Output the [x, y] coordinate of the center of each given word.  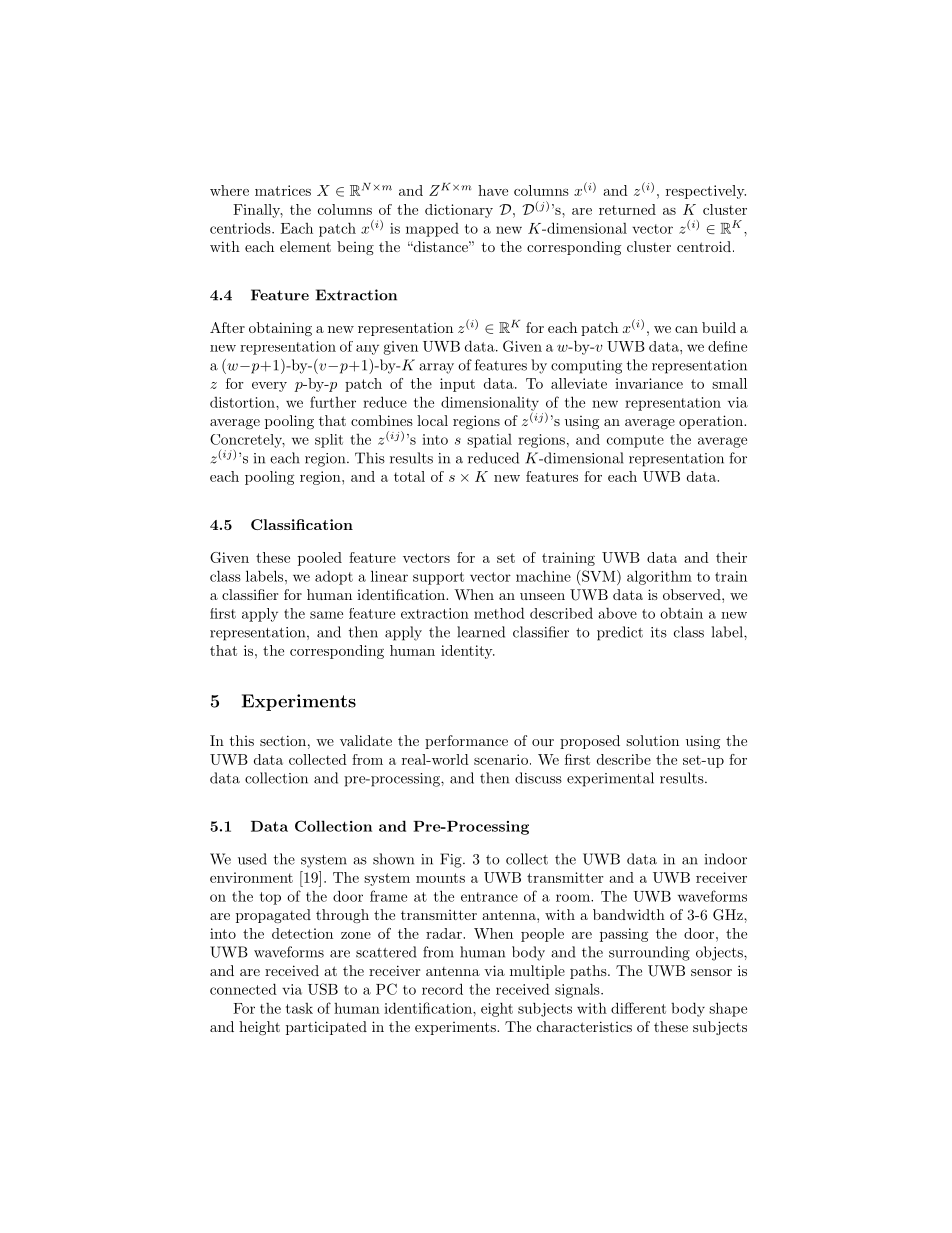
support [438, 578]
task [299, 1008]
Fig [452, 860]
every [269, 387]
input [457, 385]
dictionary [459, 211]
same [326, 615]
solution [652, 740]
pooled [320, 559]
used [252, 859]
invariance [649, 383]
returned [627, 209]
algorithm [659, 577]
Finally [258, 211]
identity [468, 652]
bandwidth [629, 914]
